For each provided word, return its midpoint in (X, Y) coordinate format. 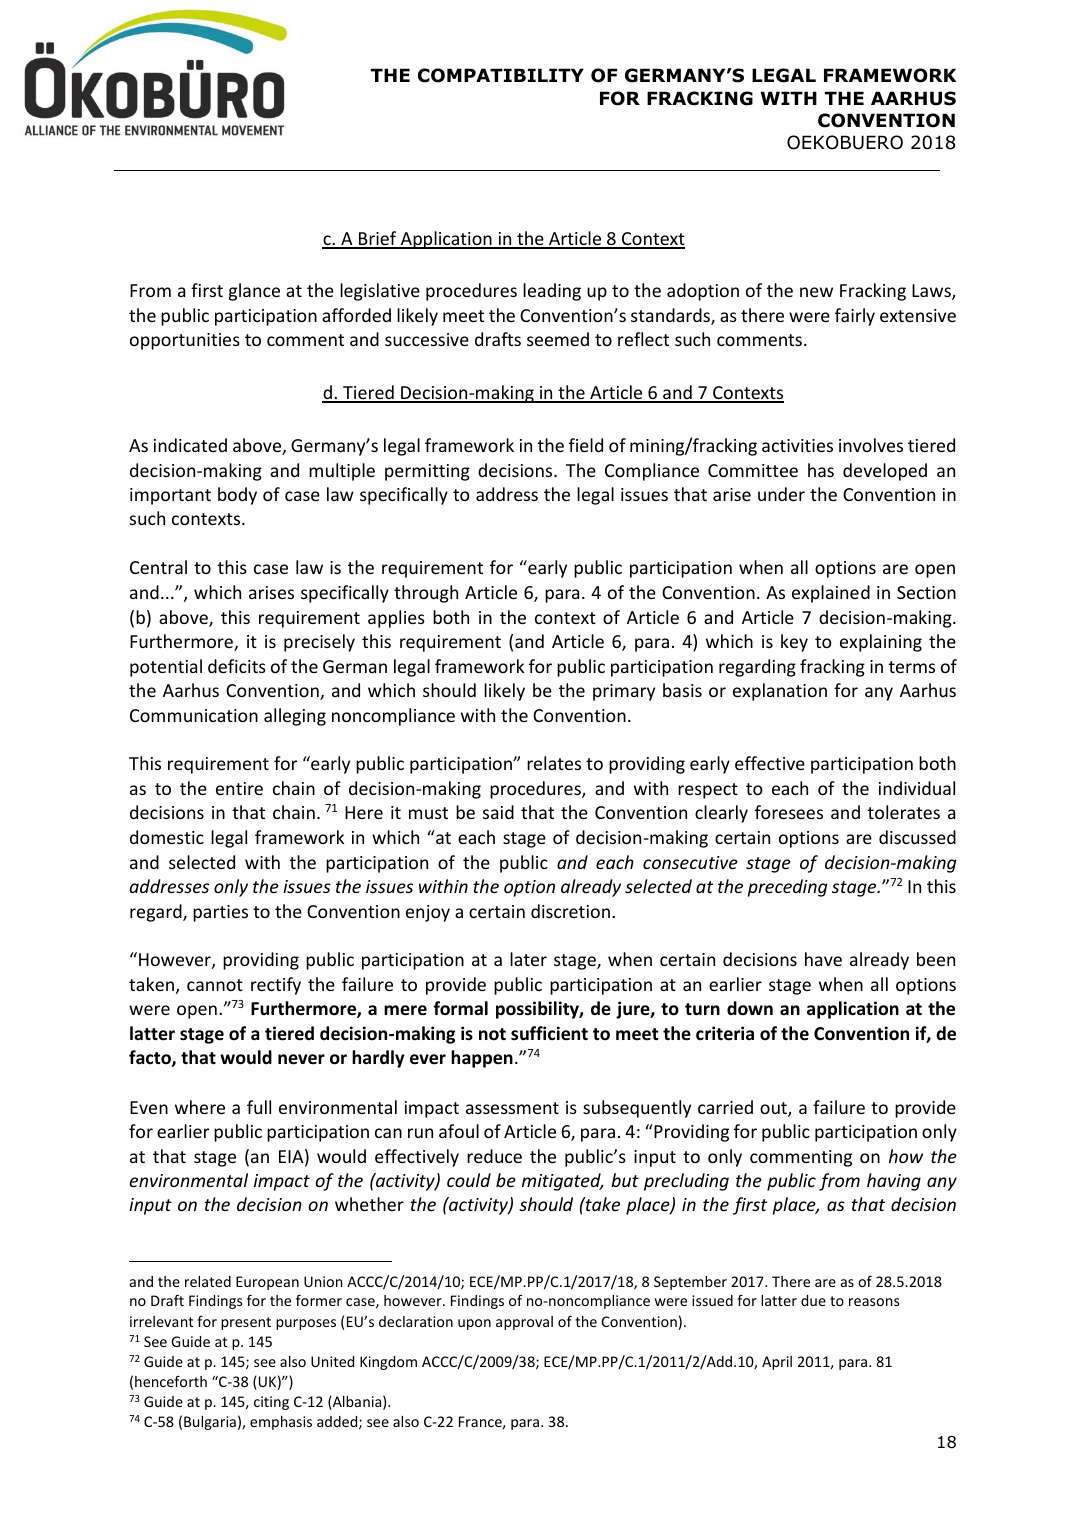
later (528, 959)
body (237, 496)
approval (524, 1323)
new (816, 292)
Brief (378, 239)
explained (831, 594)
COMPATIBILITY (501, 75)
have (823, 959)
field (586, 445)
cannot (215, 985)
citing (271, 1403)
